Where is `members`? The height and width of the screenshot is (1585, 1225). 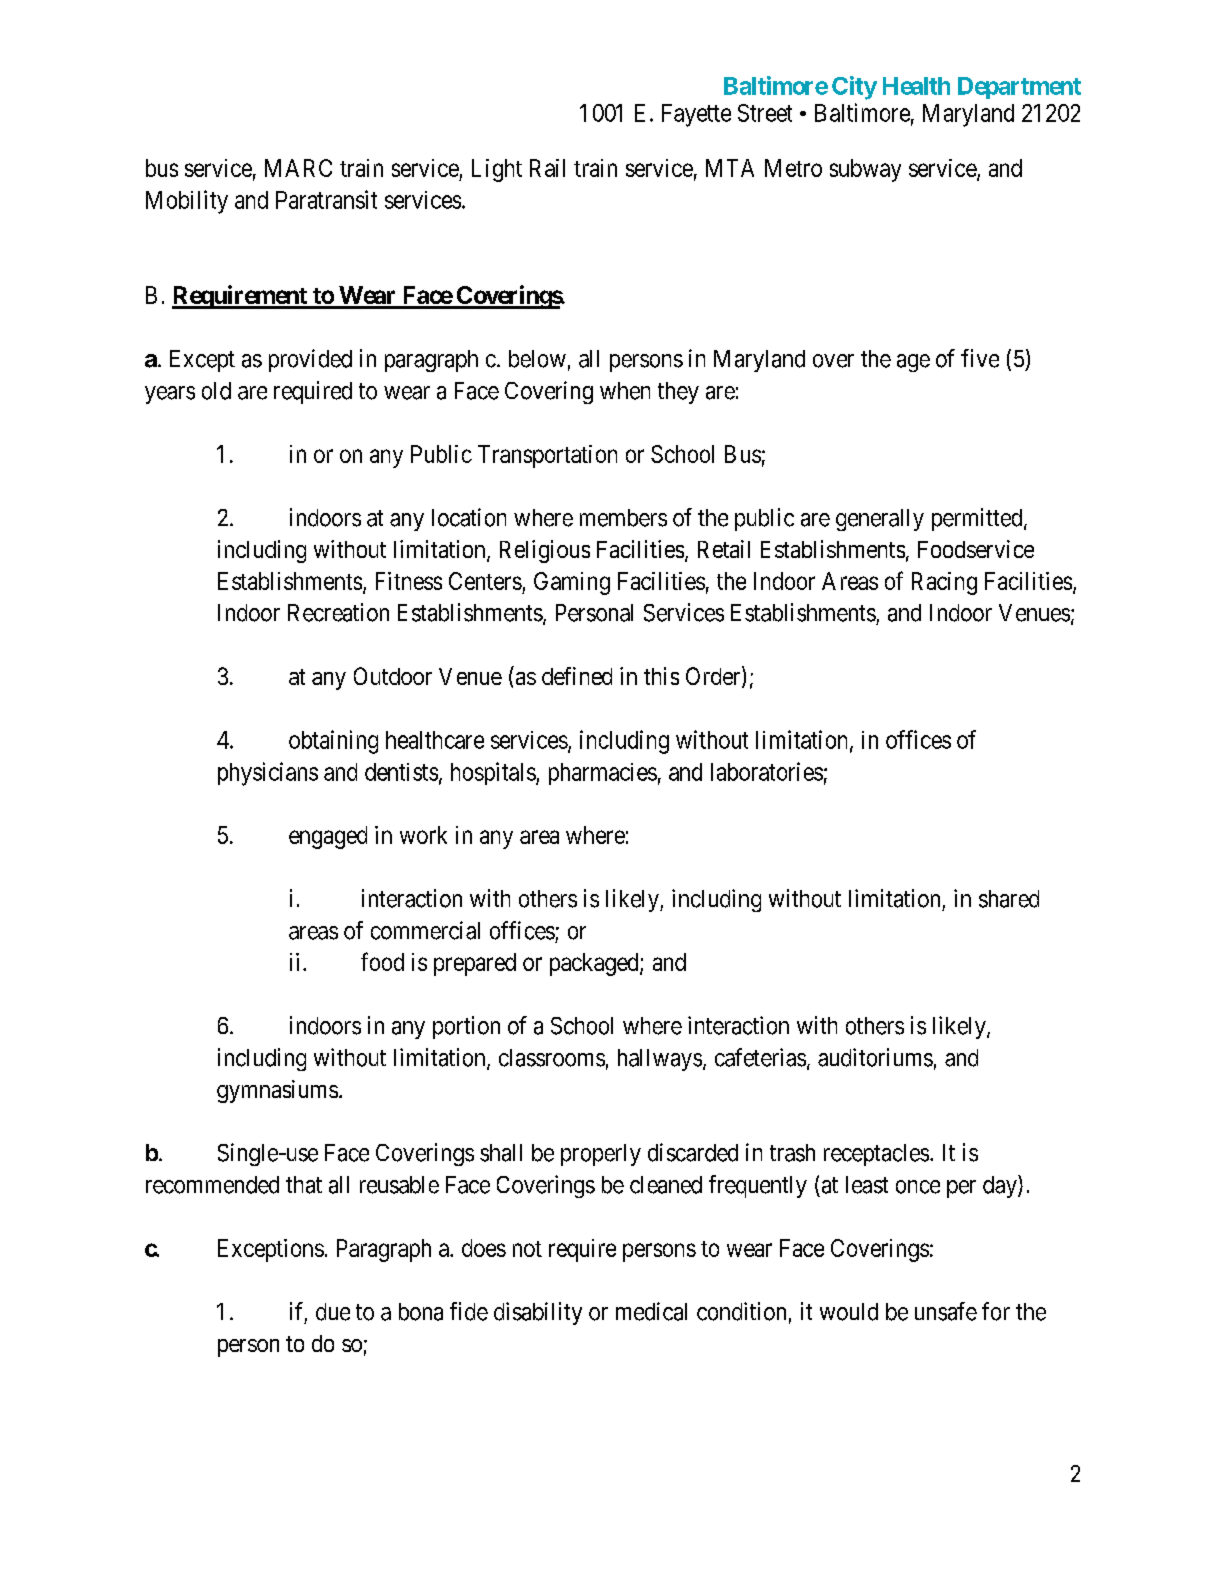
members is located at coordinates (623, 518).
